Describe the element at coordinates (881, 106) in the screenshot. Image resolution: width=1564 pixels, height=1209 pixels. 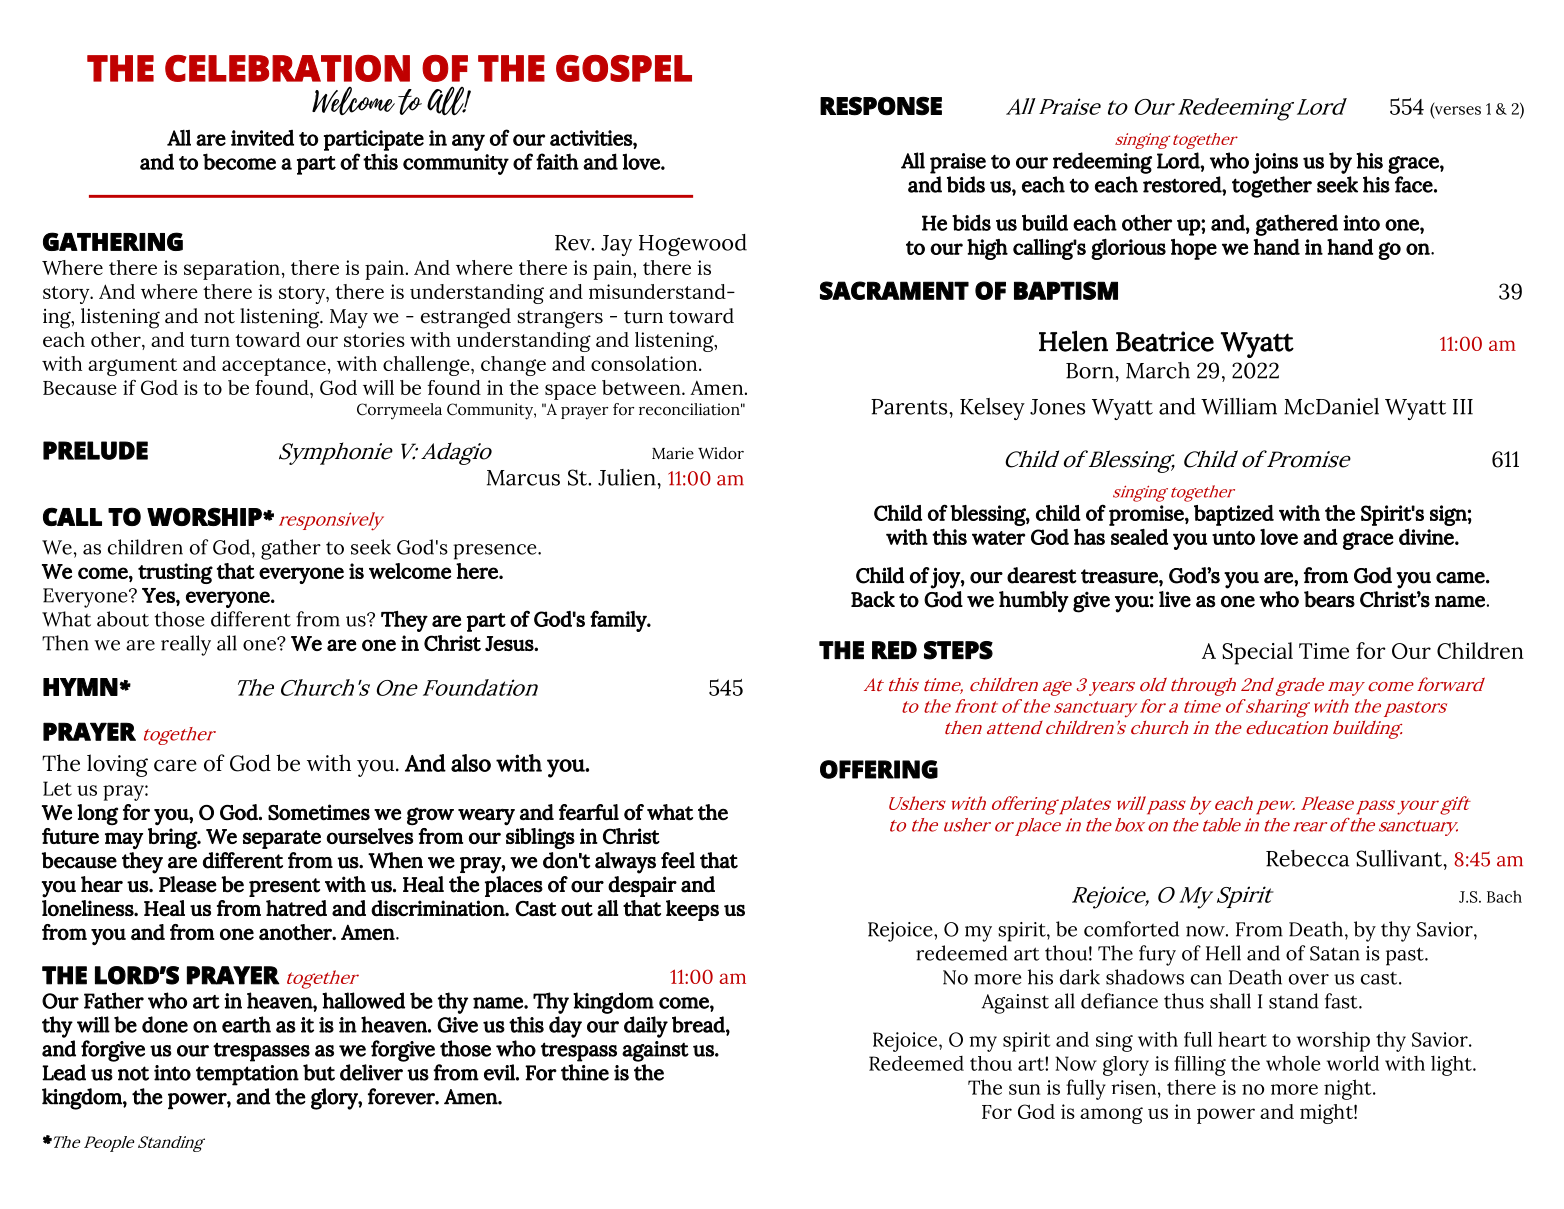
I see `RESPONSE` at that location.
